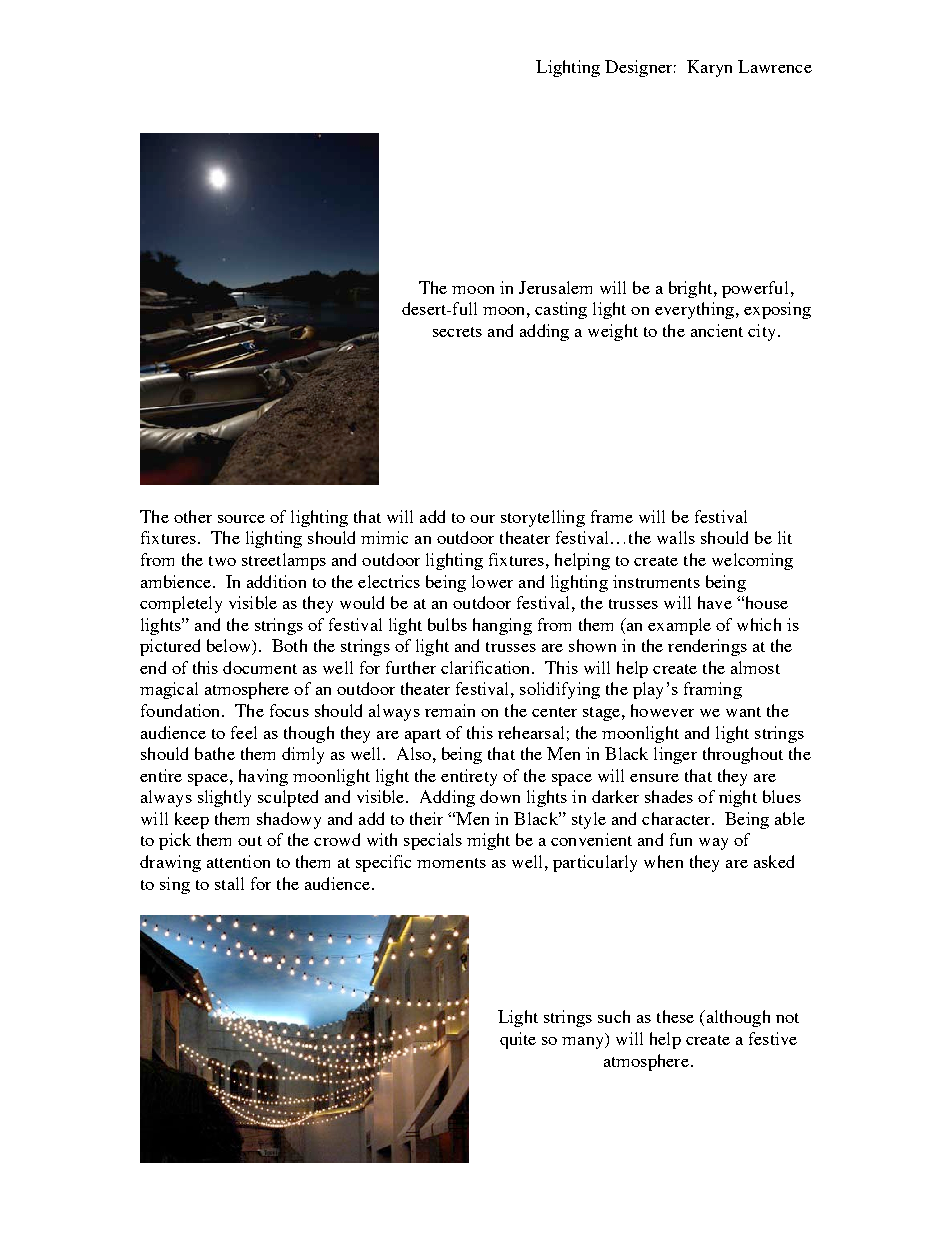 The height and width of the document is (1233, 952). I want to click on having, so click(263, 777).
